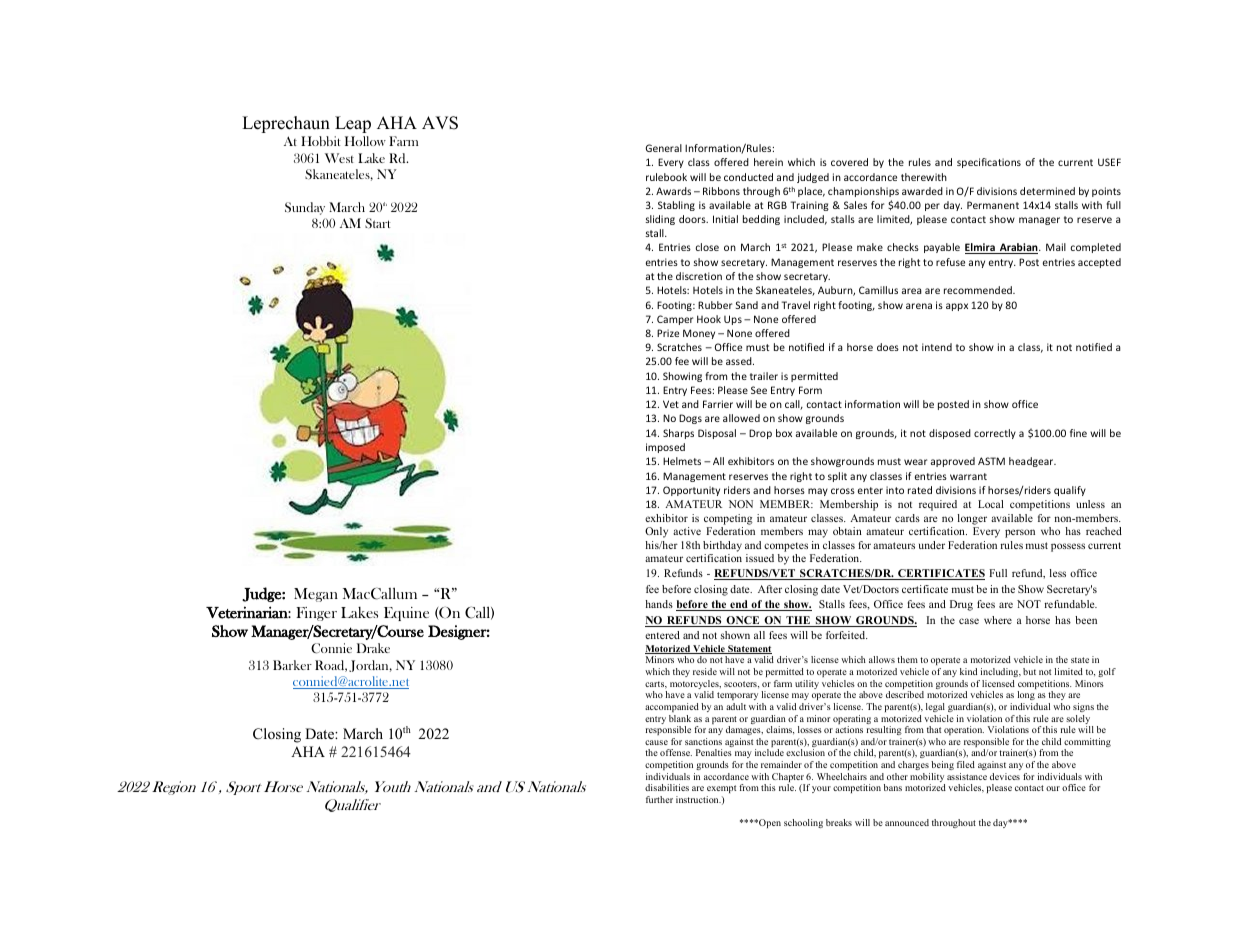  Describe the element at coordinates (691, 491) in the image. I see `Opportunity` at that location.
